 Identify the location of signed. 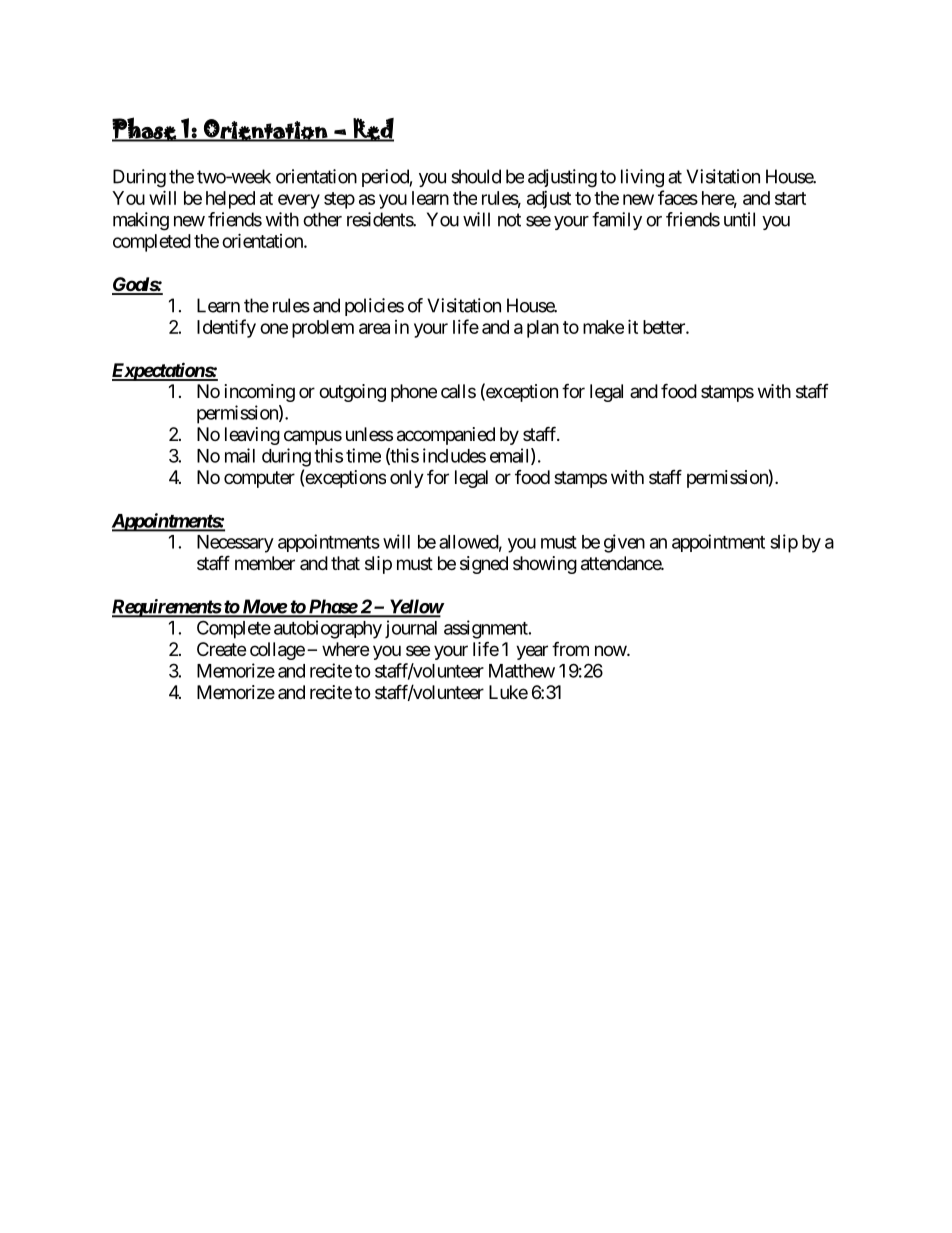
(484, 565).
